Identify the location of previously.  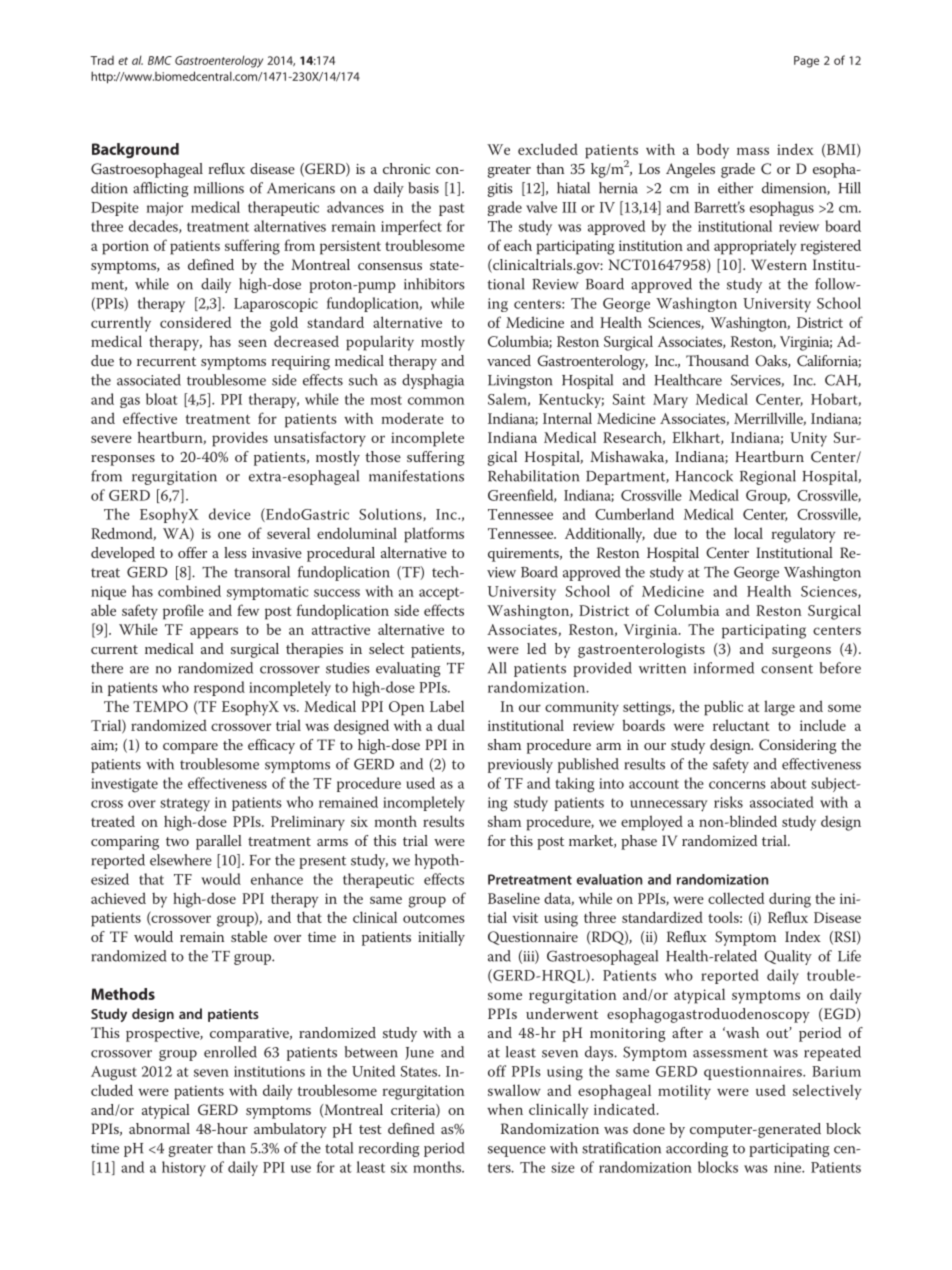
(520, 765).
